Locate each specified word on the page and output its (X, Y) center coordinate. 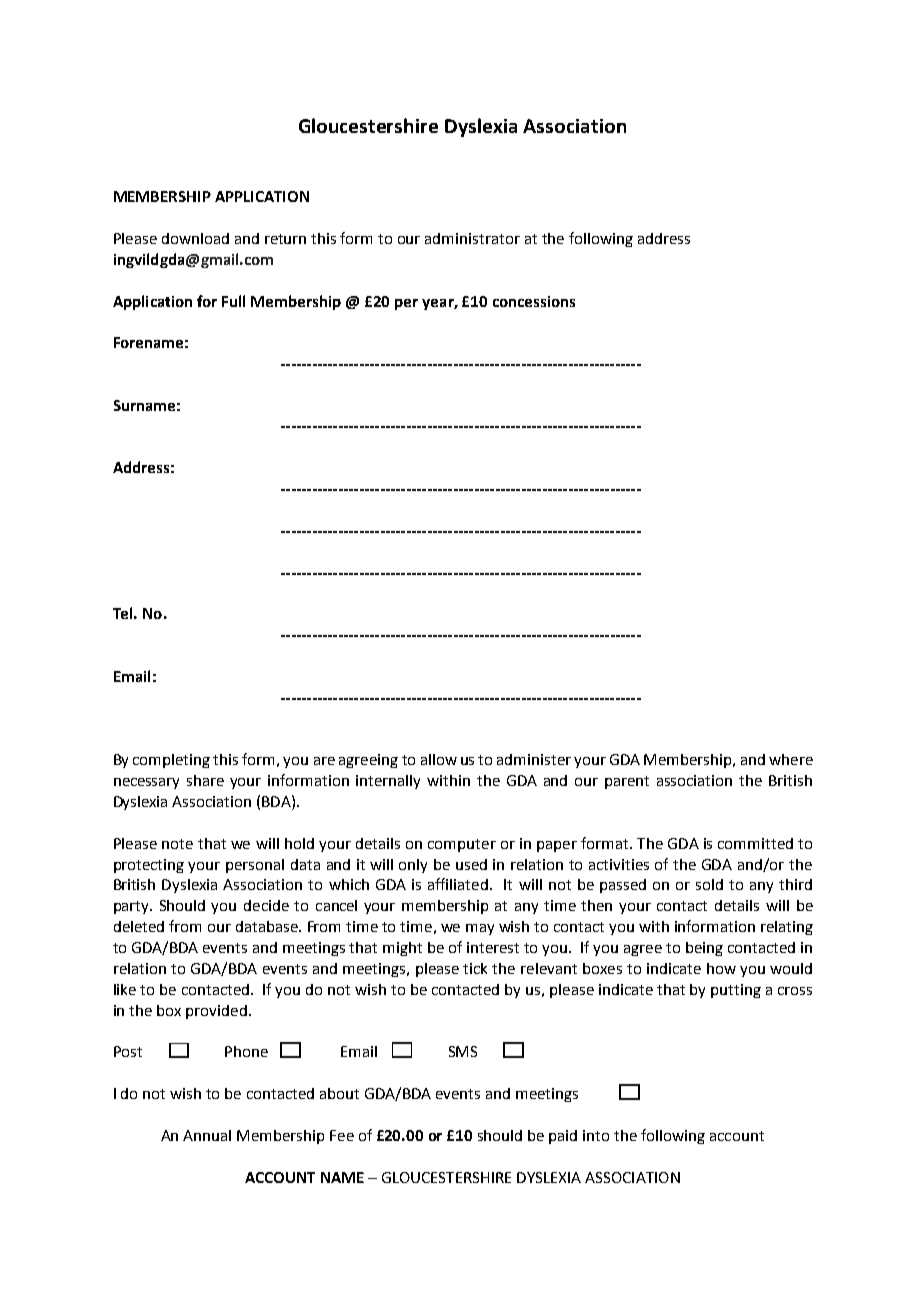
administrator (472, 238)
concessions (534, 301)
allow (439, 759)
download (195, 238)
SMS (463, 1051)
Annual (207, 1135)
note (177, 844)
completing (171, 761)
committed (755, 843)
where (791, 759)
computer (462, 845)
